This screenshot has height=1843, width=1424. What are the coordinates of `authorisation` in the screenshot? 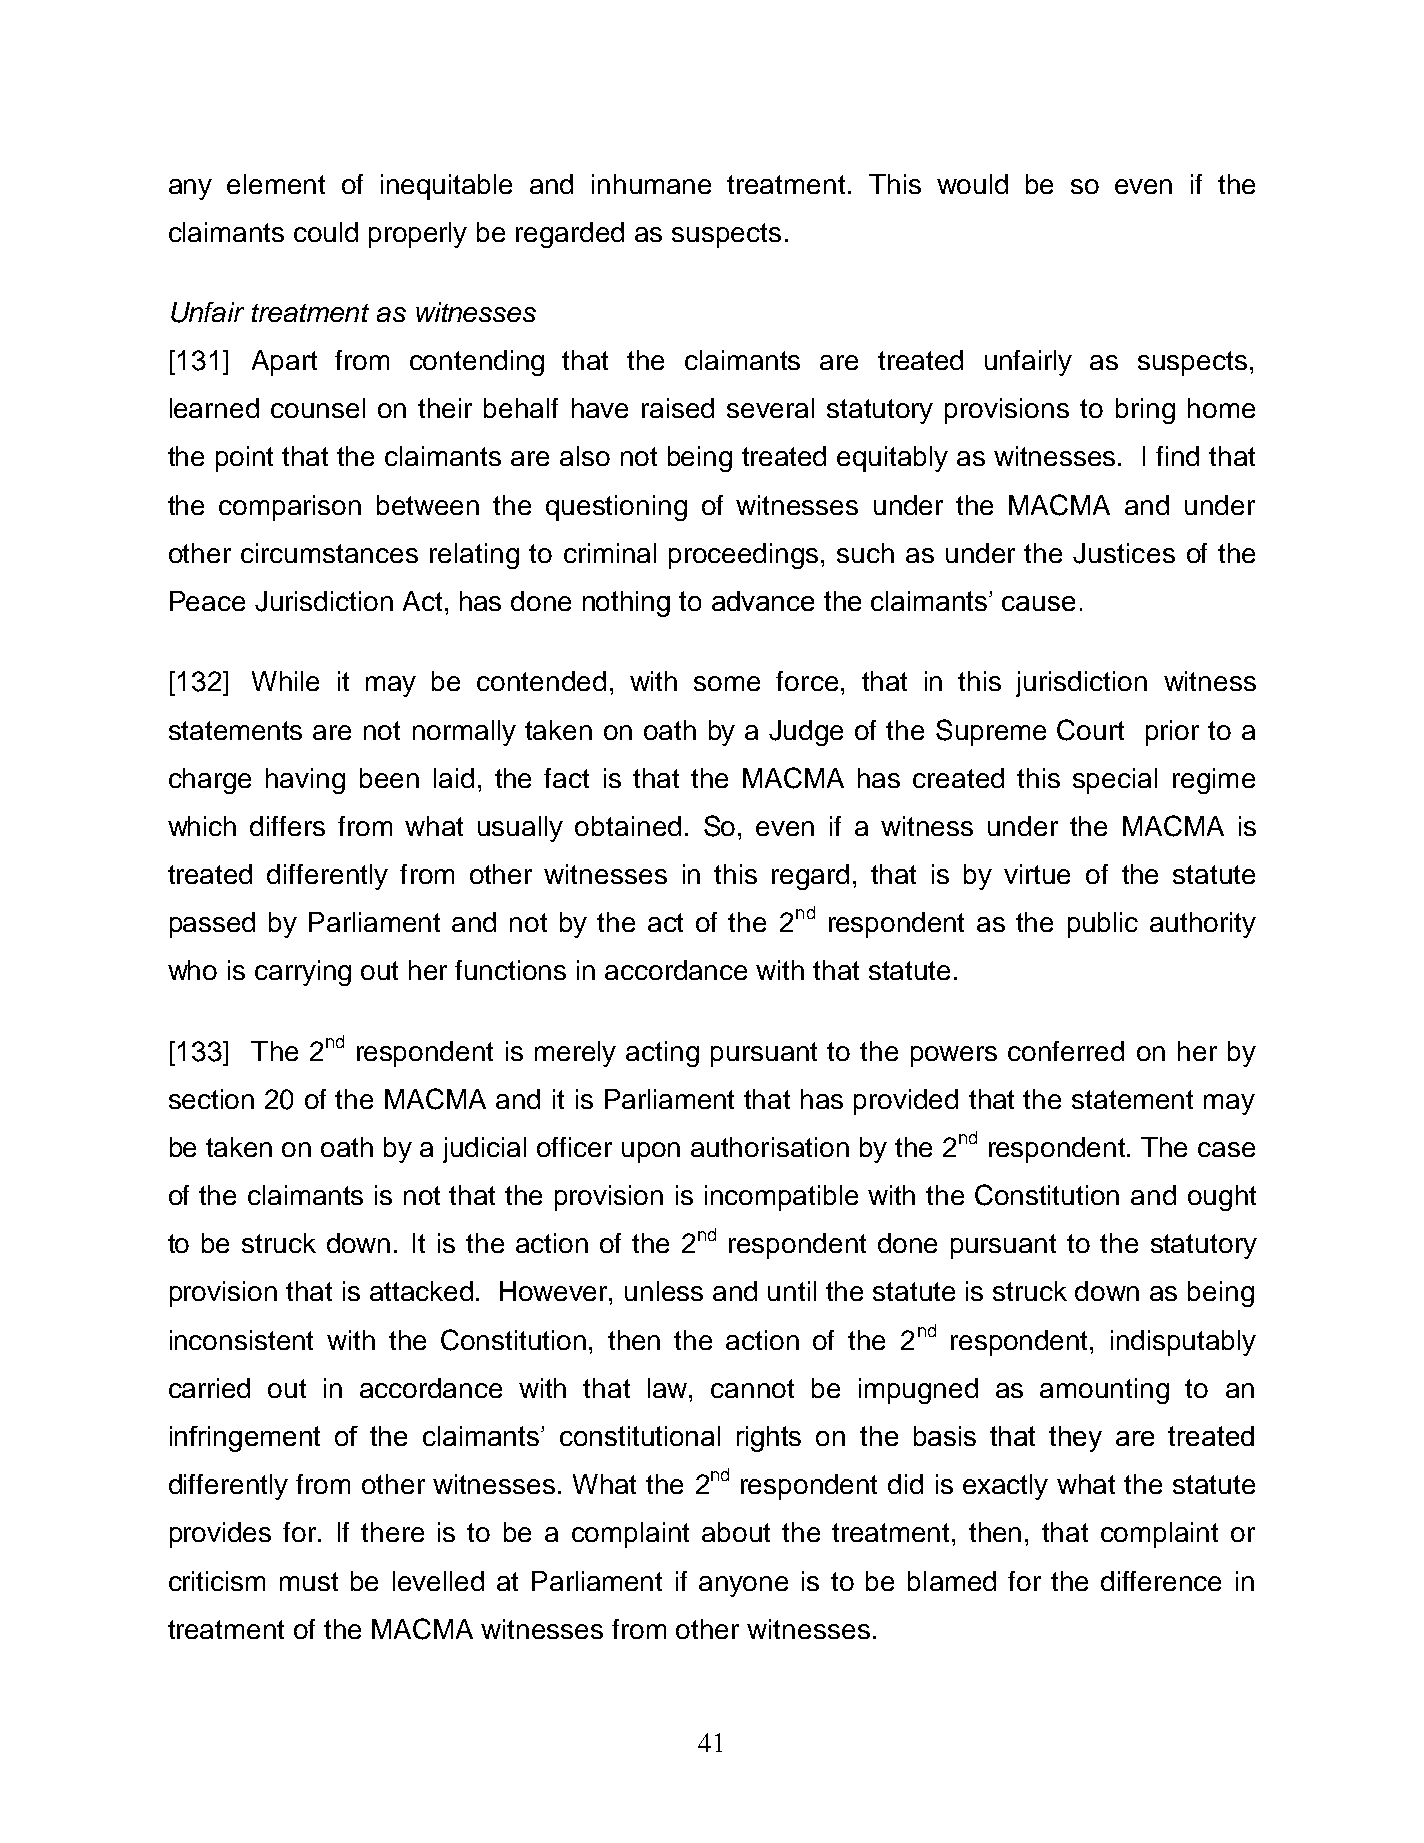 It's located at (770, 1147).
